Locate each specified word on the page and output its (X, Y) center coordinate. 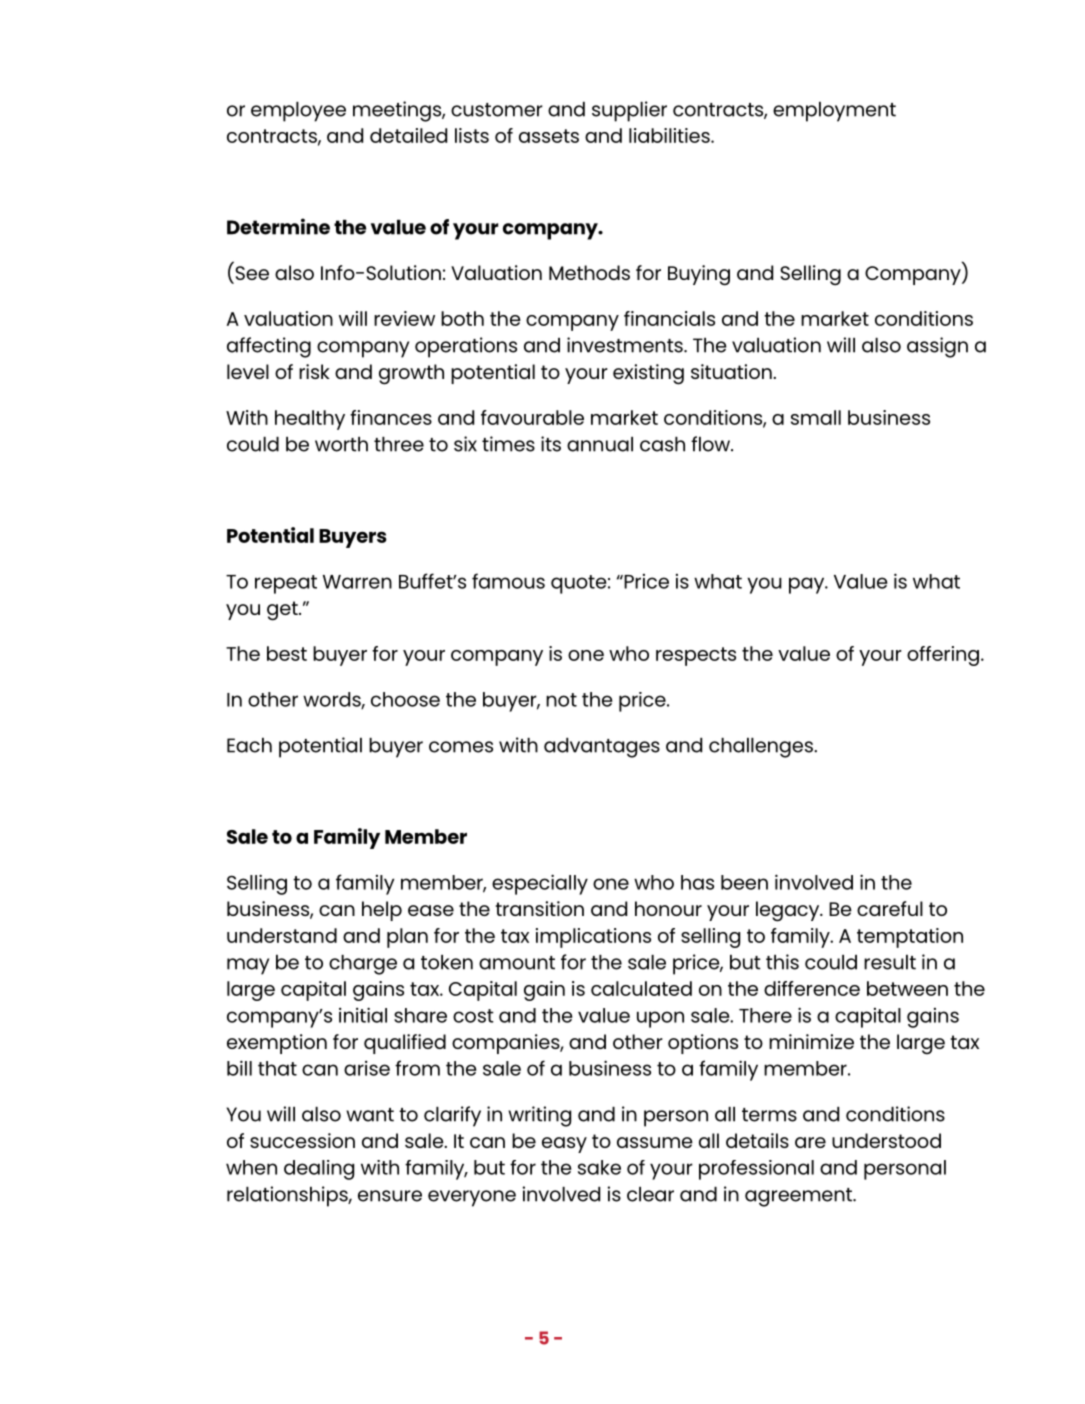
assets (549, 136)
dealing (319, 1170)
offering (943, 656)
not (561, 700)
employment (834, 112)
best (287, 653)
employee (298, 112)
